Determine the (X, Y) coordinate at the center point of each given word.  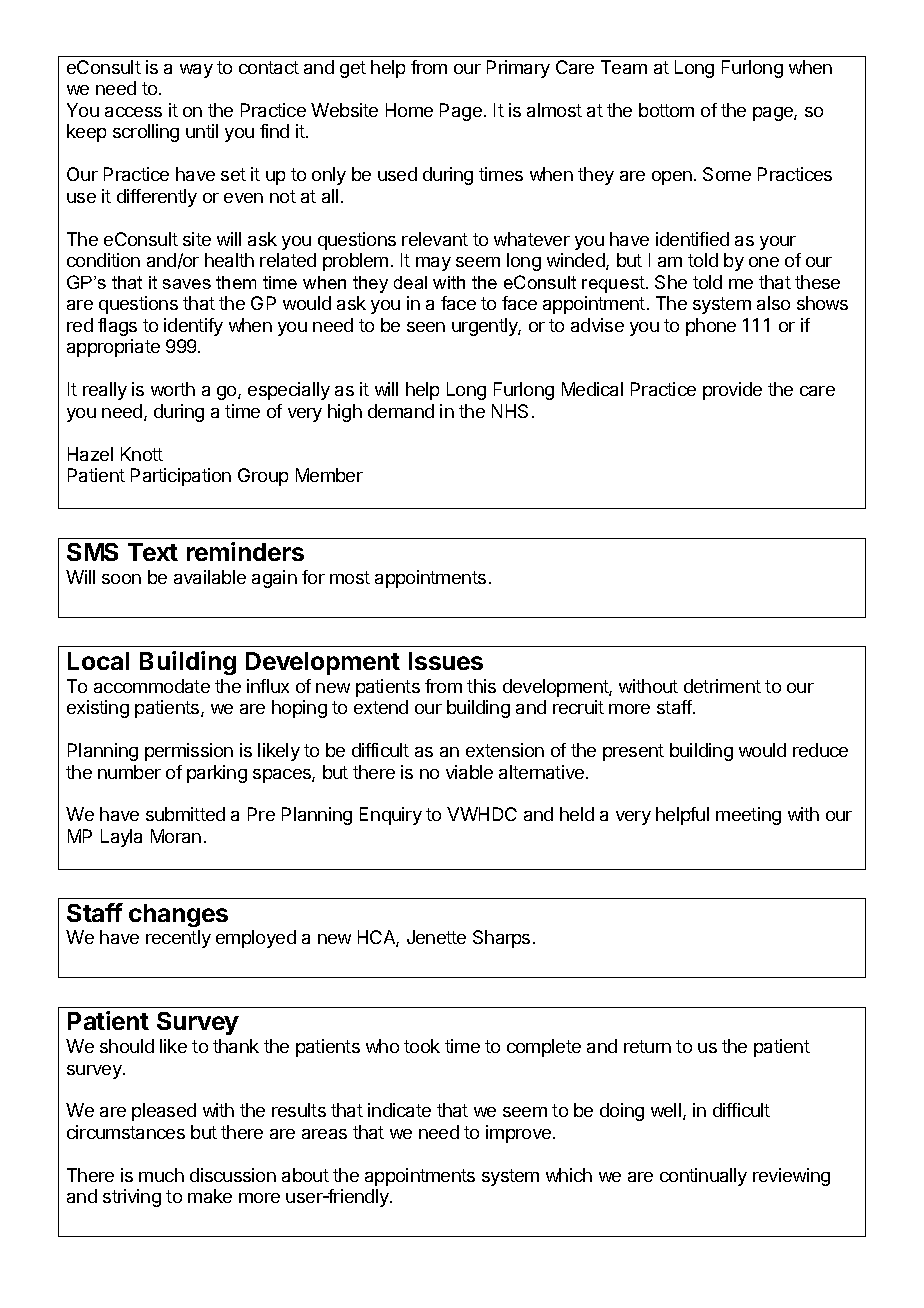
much (161, 1175)
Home (409, 110)
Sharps (501, 939)
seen (426, 327)
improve (520, 1134)
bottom (666, 110)
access (133, 112)
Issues (446, 661)
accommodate (152, 686)
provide (732, 391)
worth (173, 389)
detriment (722, 686)
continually (703, 1177)
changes (178, 915)
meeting (748, 816)
